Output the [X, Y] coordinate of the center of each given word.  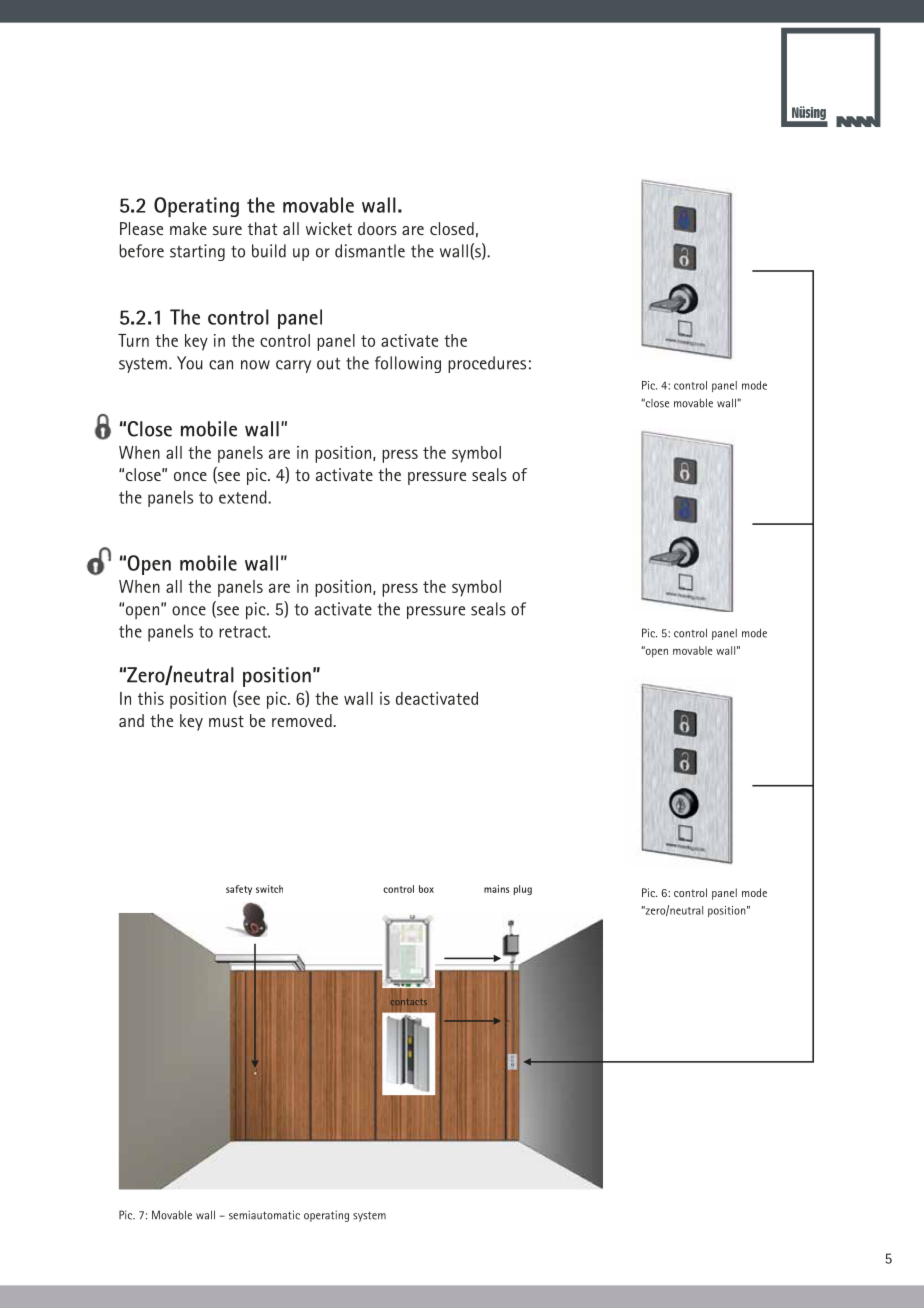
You [190, 363]
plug [523, 890]
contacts [409, 1002]
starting [197, 252]
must [226, 721]
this [151, 698]
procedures [487, 364]
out [328, 364]
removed [303, 720]
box [426, 889]
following [408, 364]
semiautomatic [264, 1215]
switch [269, 889]
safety [239, 890]
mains [496, 889]
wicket [329, 228]
